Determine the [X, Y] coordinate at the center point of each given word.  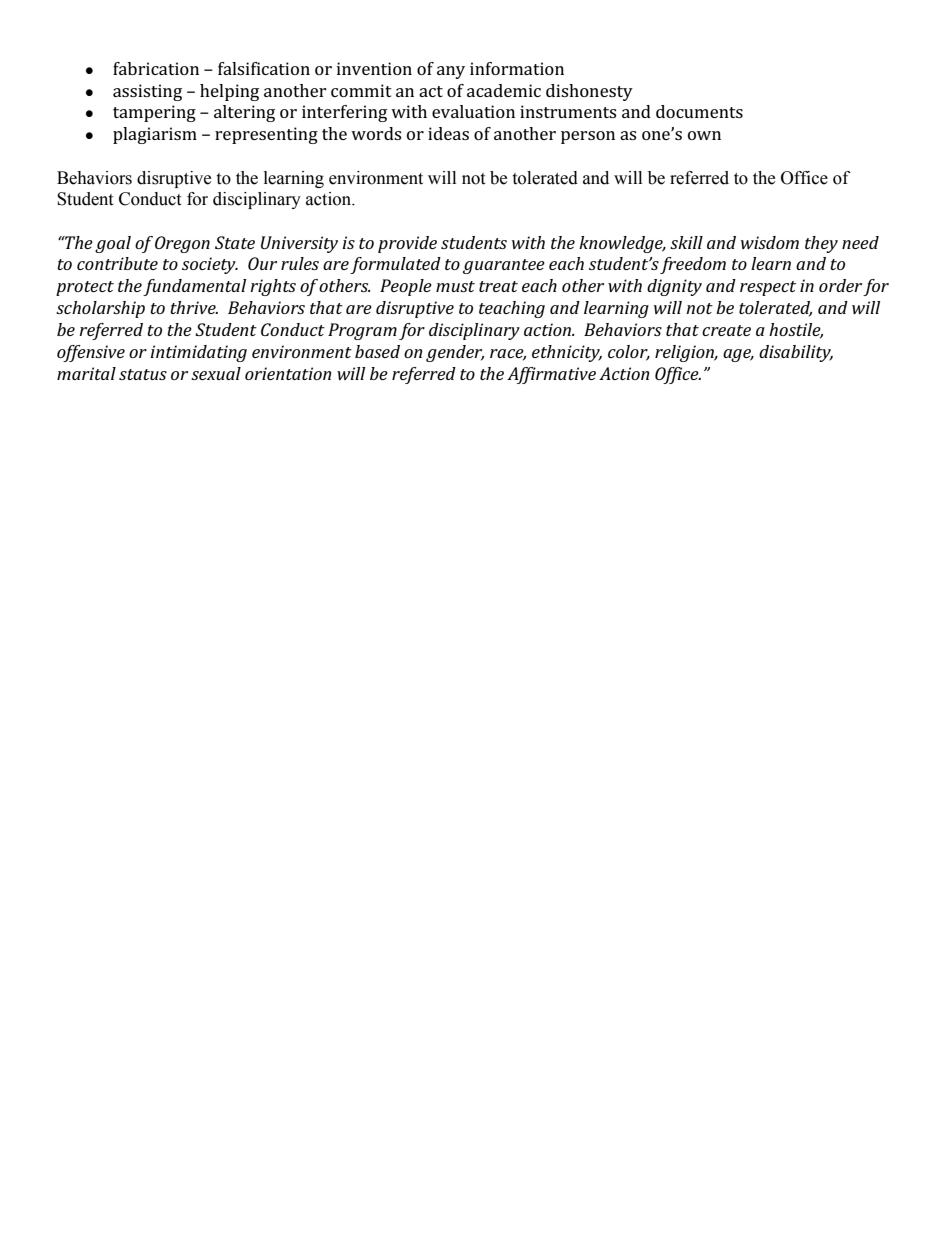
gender [455, 353]
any [451, 72]
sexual [216, 373]
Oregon [182, 244]
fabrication [156, 68]
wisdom [770, 242]
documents [699, 111]
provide [407, 244]
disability [796, 353]
